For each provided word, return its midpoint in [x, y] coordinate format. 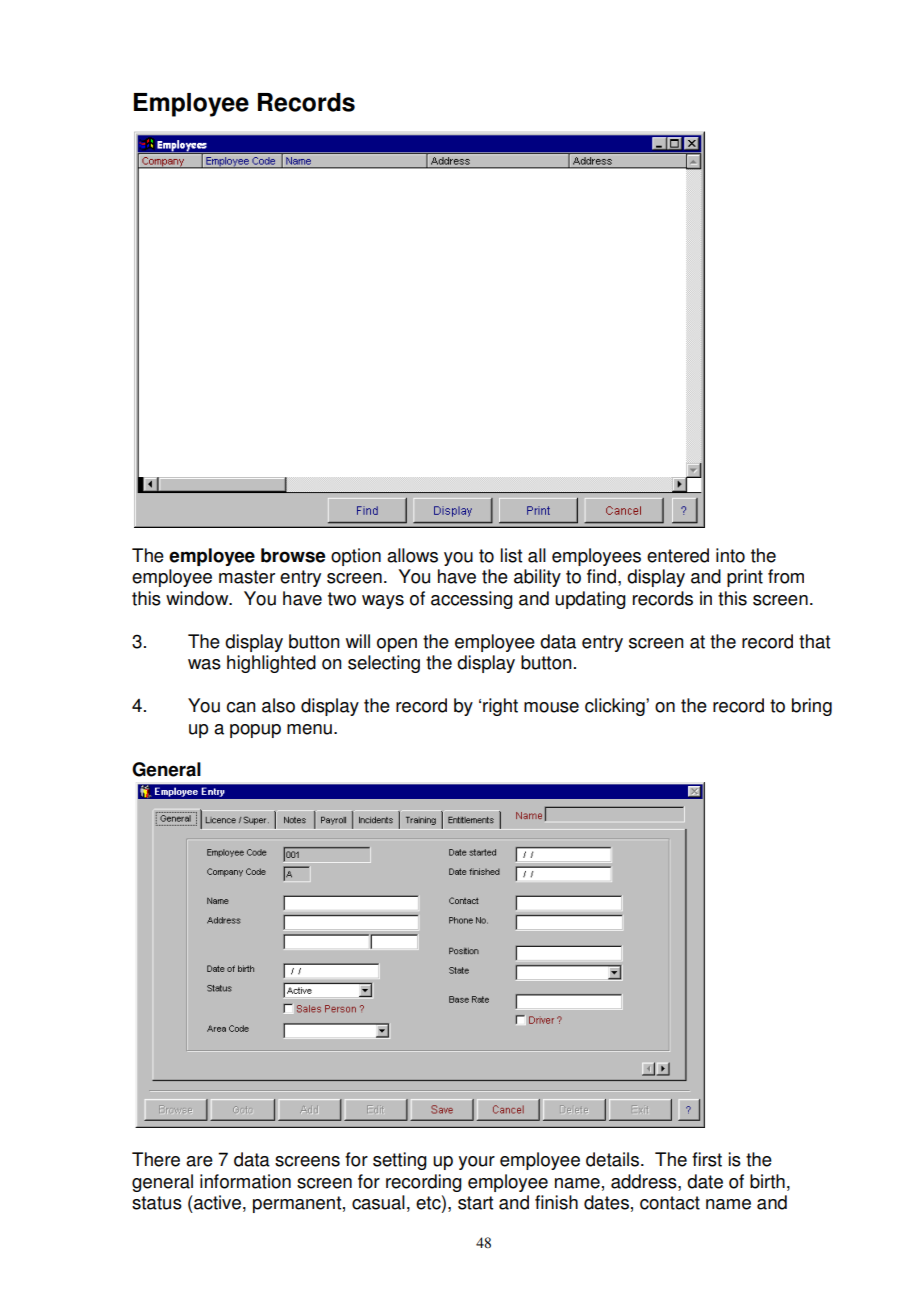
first [707, 1159]
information [245, 1181]
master [247, 577]
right [500, 707]
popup [255, 731]
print [745, 578]
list [511, 555]
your [476, 1163]
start [475, 1203]
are [199, 1161]
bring [812, 707]
